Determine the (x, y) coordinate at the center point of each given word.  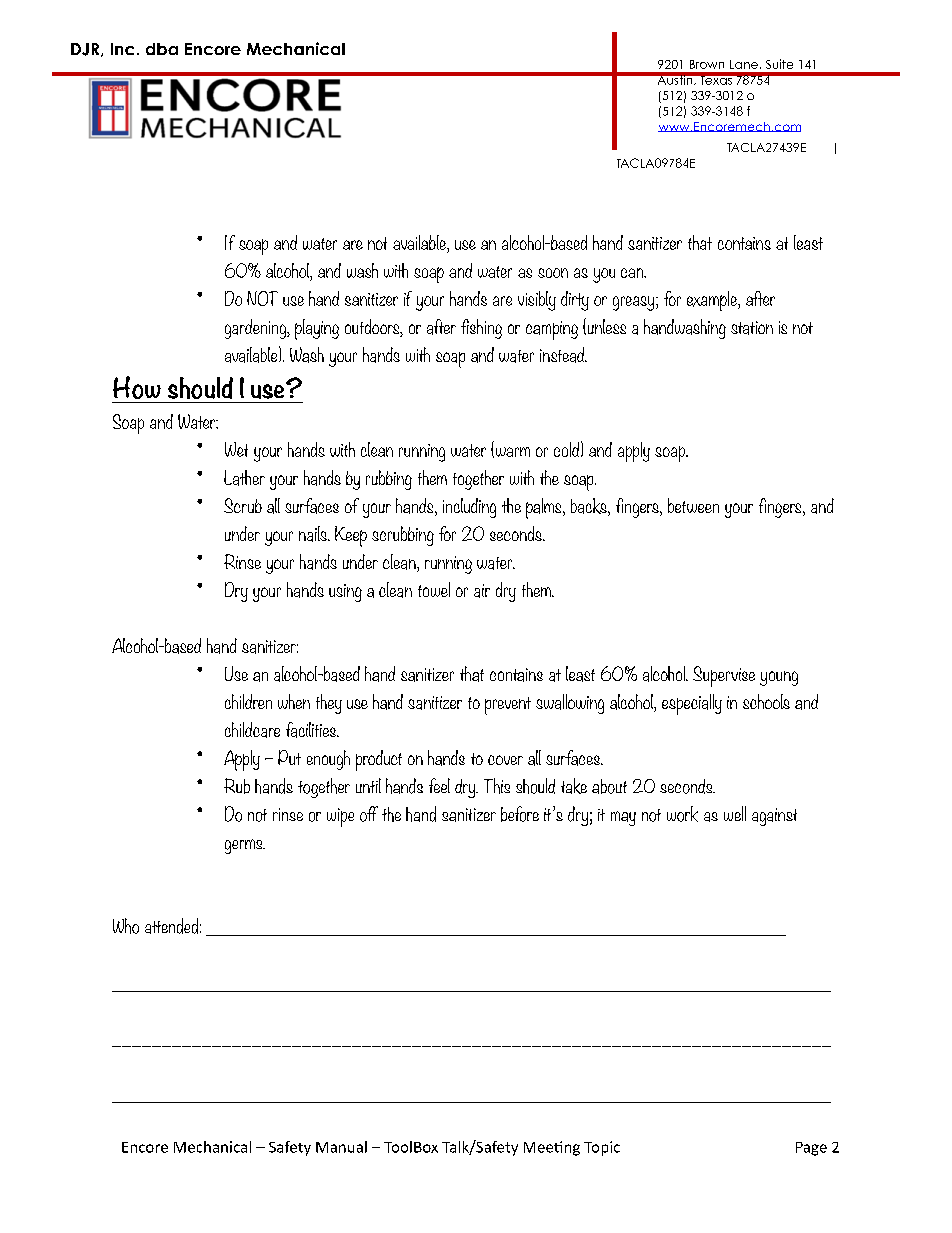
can (633, 273)
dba (162, 49)
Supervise (724, 676)
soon (553, 273)
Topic (602, 1148)
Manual (341, 1147)
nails (314, 534)
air (482, 591)
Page (811, 1149)
